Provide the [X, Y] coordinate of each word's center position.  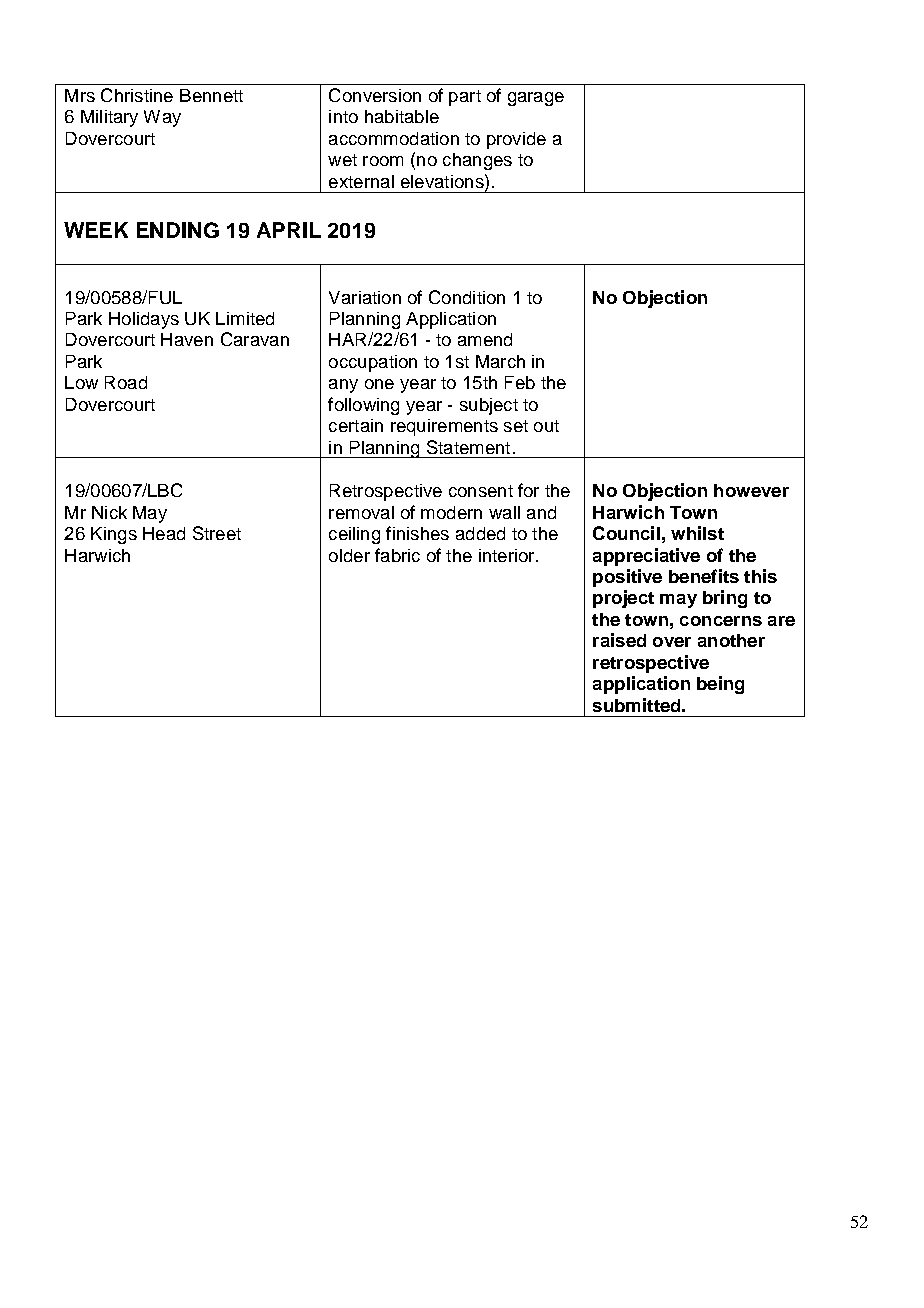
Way [162, 118]
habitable [402, 116]
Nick [109, 512]
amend [485, 339]
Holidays [144, 320]
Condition [467, 297]
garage [536, 99]
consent [481, 491]
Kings [114, 535]
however [751, 490]
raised [619, 640]
